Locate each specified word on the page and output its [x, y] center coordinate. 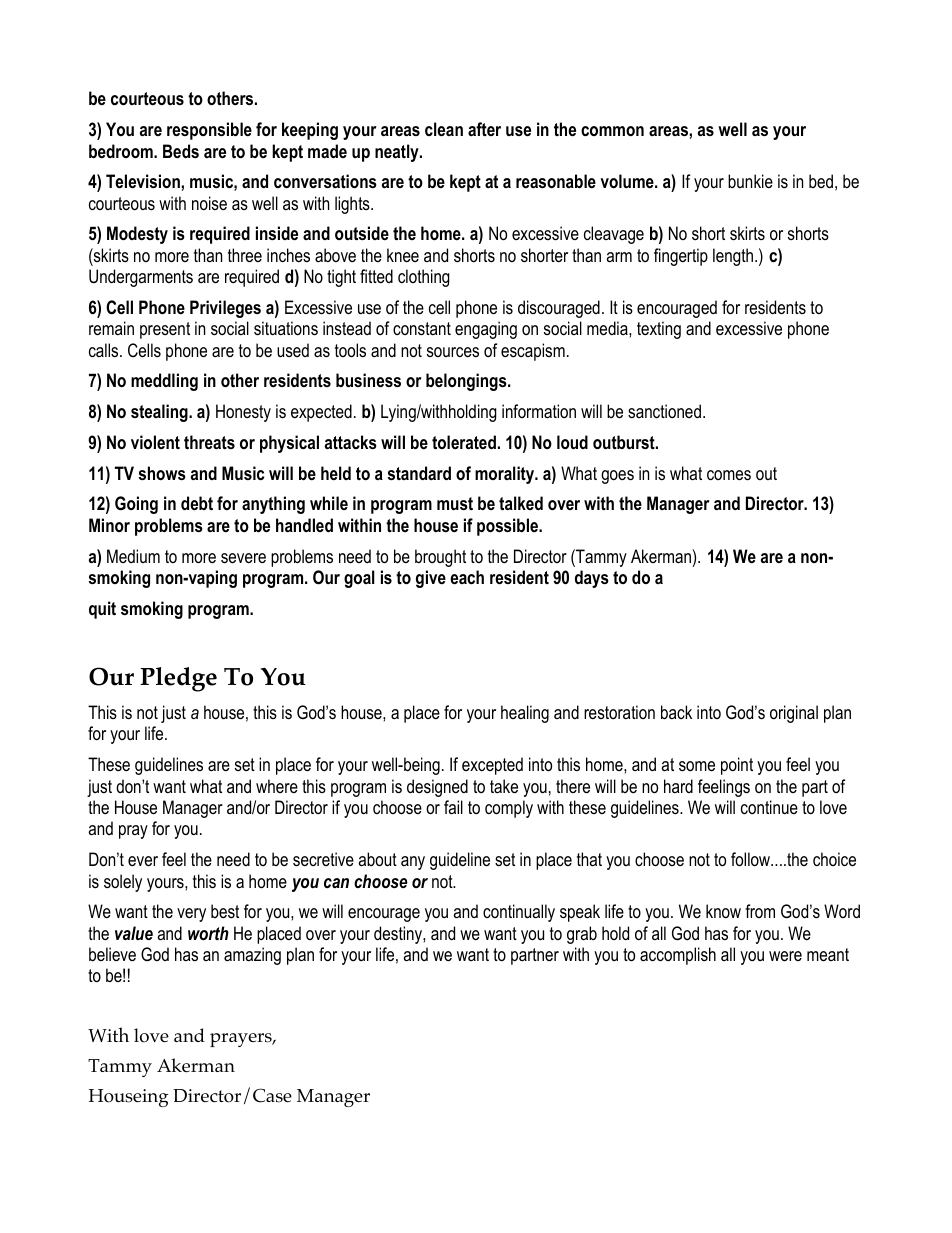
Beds [181, 151]
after [484, 129]
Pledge [178, 679]
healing [525, 714]
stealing [160, 413]
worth [208, 933]
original [794, 714]
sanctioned [664, 411]
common [612, 131]
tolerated [464, 442]
